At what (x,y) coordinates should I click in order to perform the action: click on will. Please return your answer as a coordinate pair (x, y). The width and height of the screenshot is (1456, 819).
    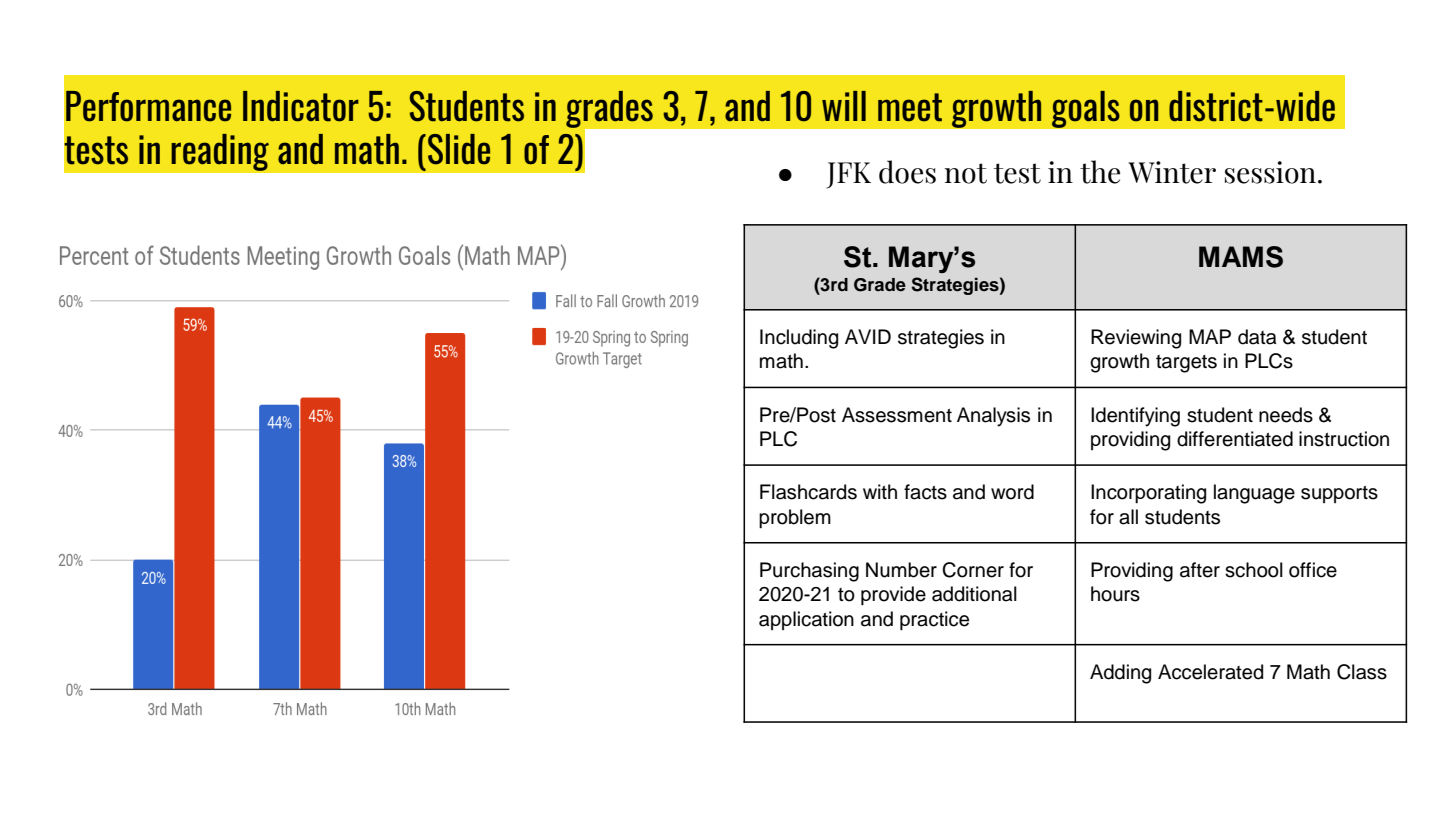
    Looking at the image, I should click on (844, 106).
